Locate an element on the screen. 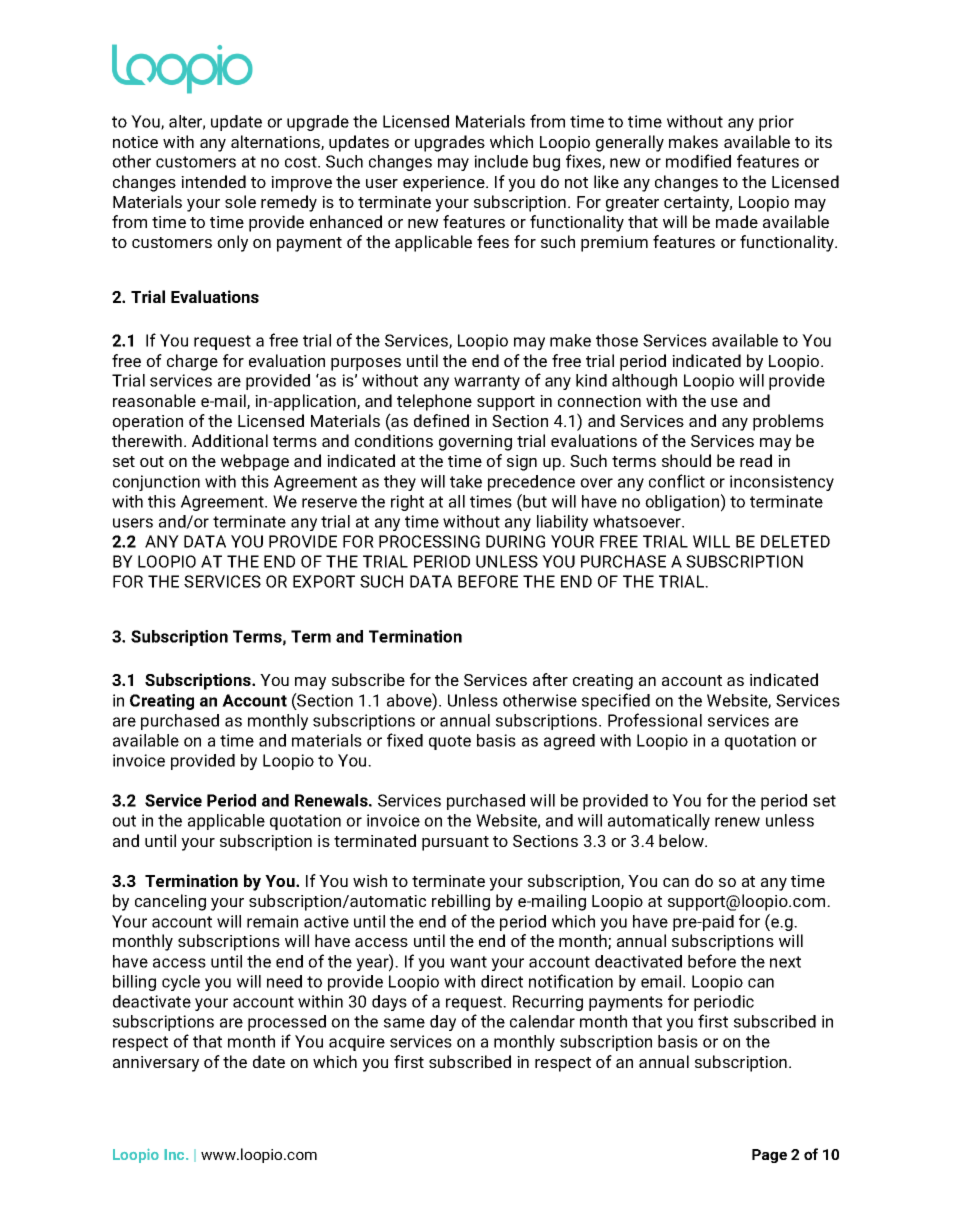 Image resolution: width=953 pixels, height=1232 pixels. EXPORT is located at coordinates (324, 581).
